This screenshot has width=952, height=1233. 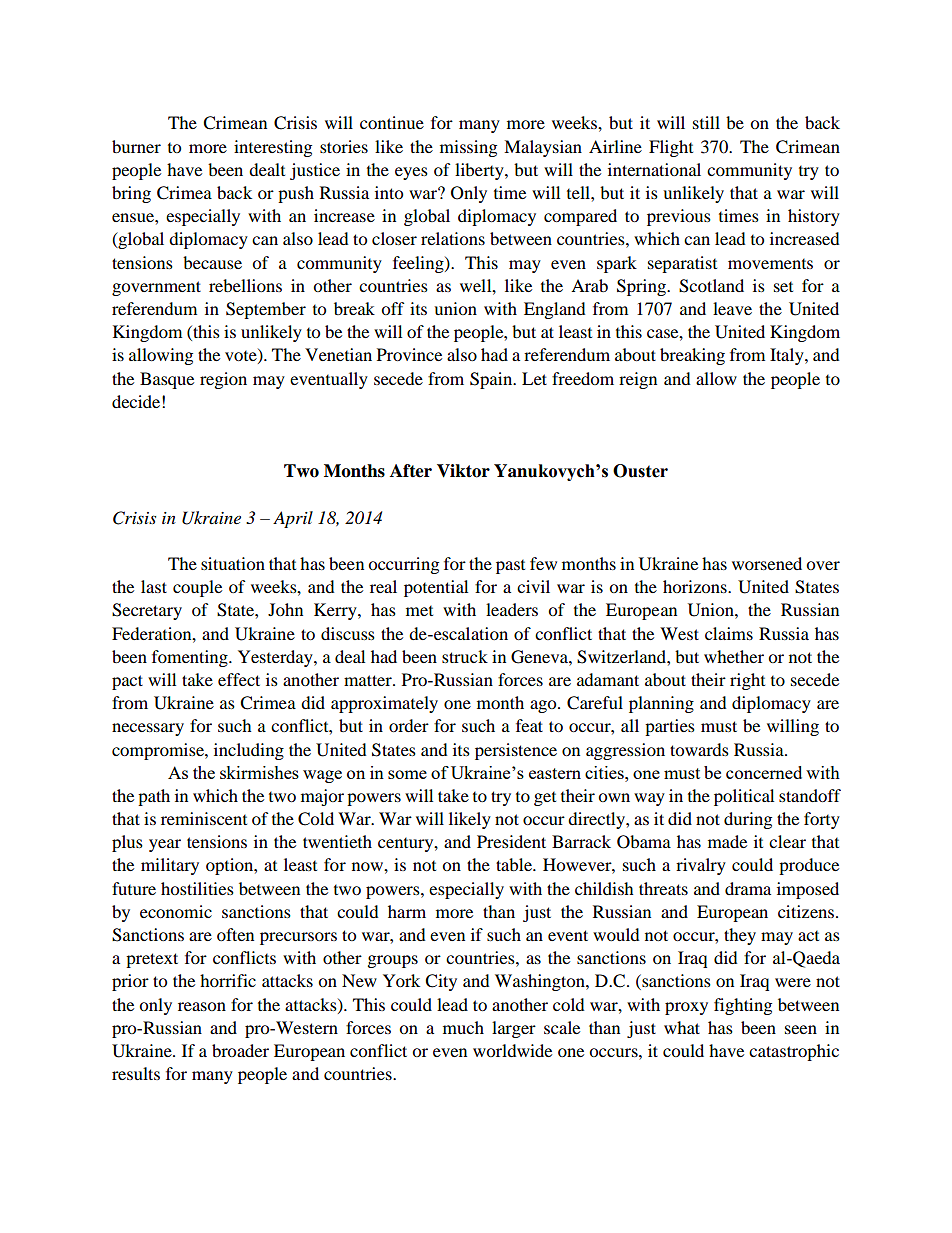 I want to click on situation, so click(x=233, y=563).
